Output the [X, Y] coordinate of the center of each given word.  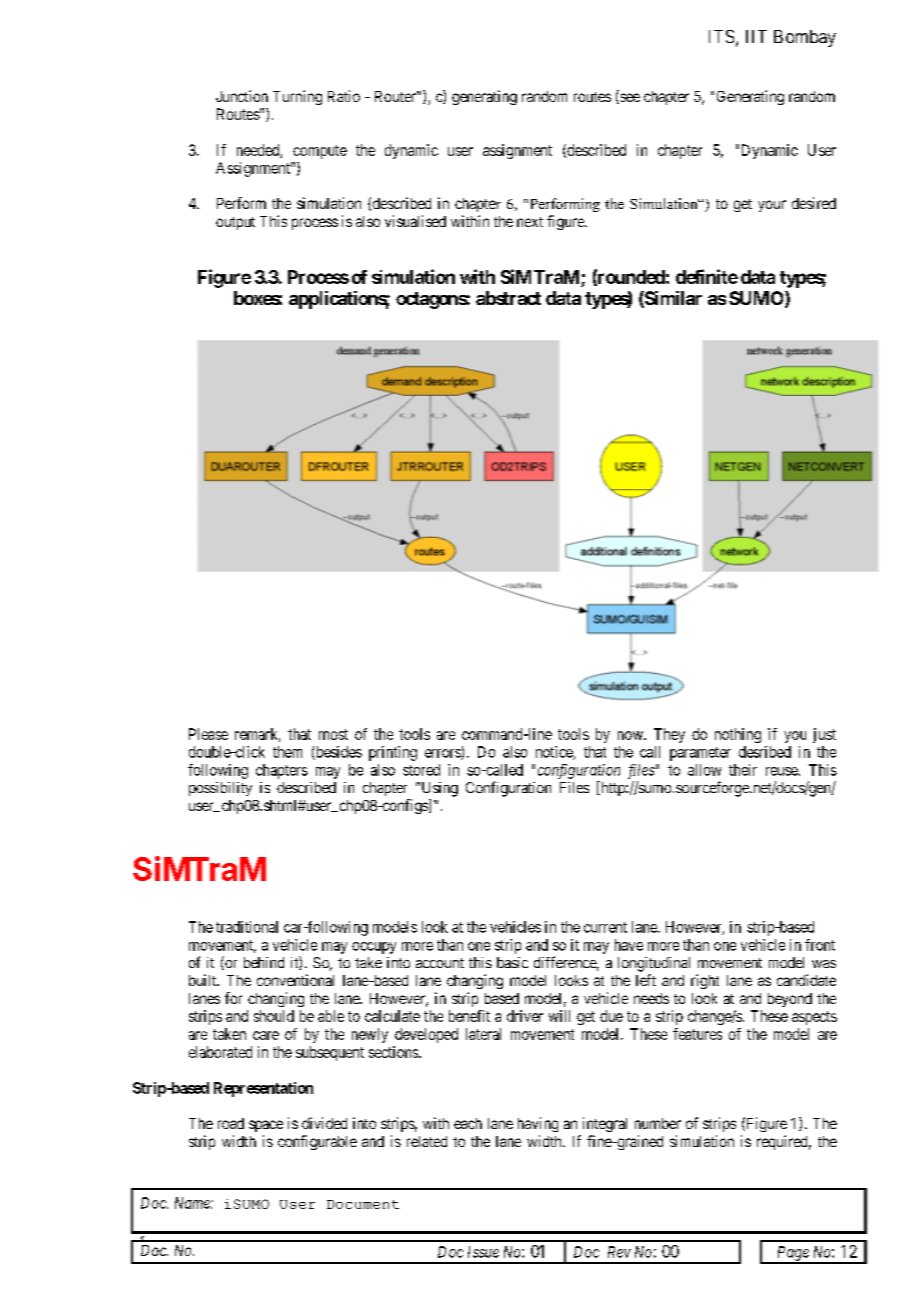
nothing [738, 735]
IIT [756, 36]
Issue [483, 1252]
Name [193, 1203]
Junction [242, 96]
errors [443, 754]
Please [208, 734]
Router [396, 96]
